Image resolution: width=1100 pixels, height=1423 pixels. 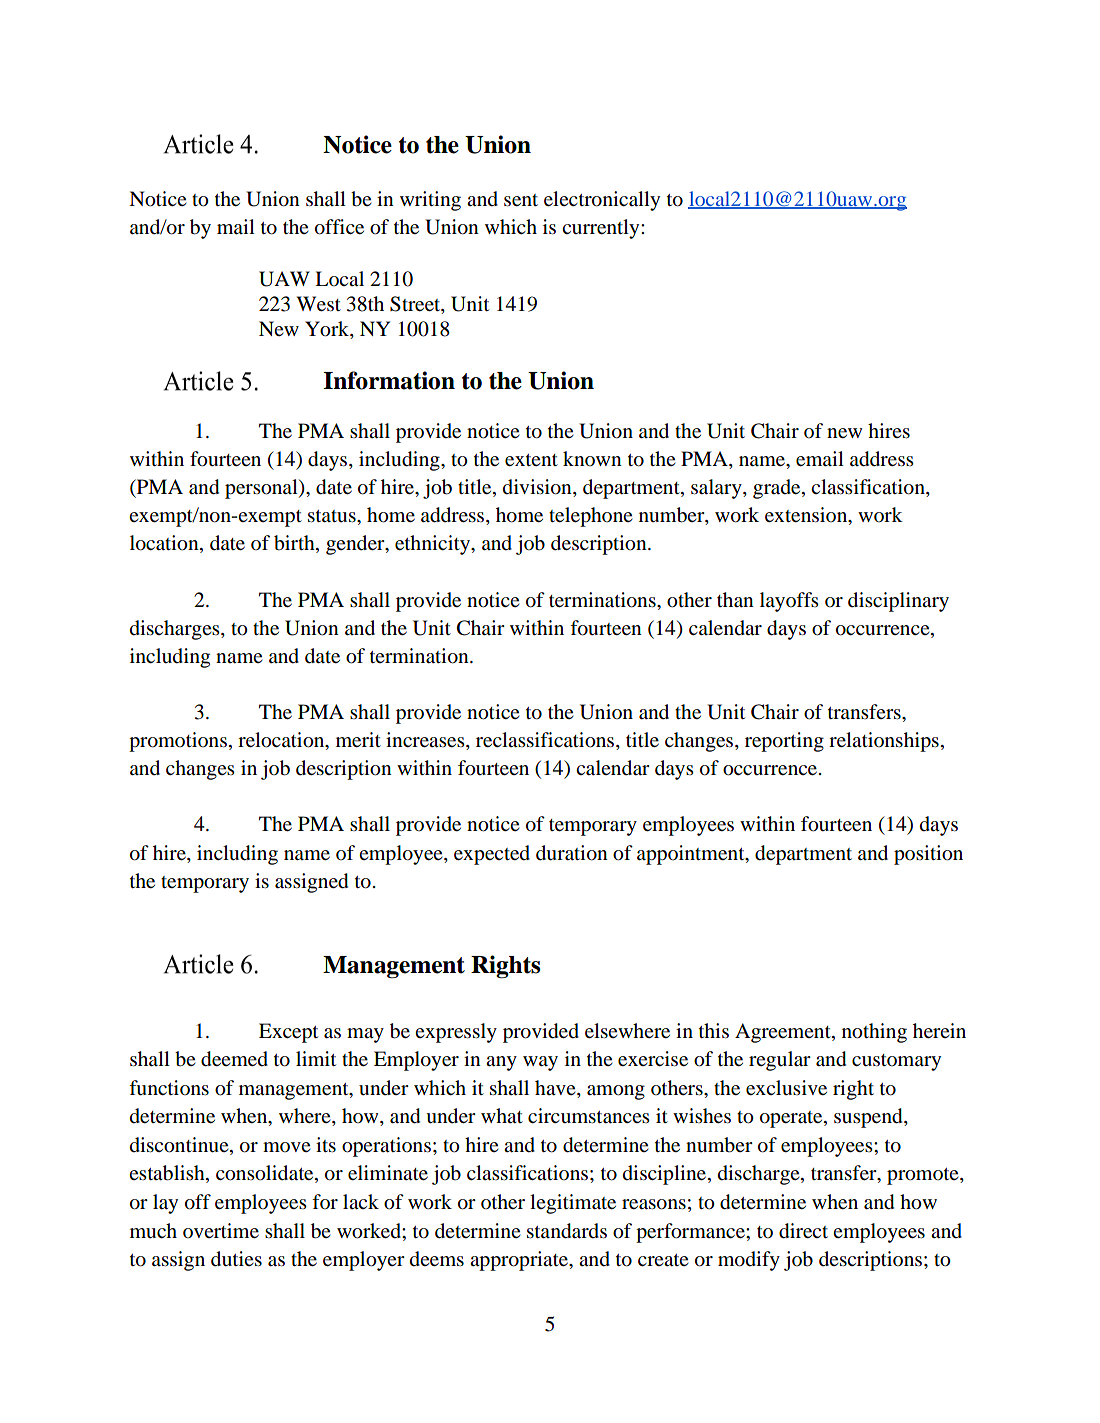 I want to click on standards, so click(x=567, y=1231).
